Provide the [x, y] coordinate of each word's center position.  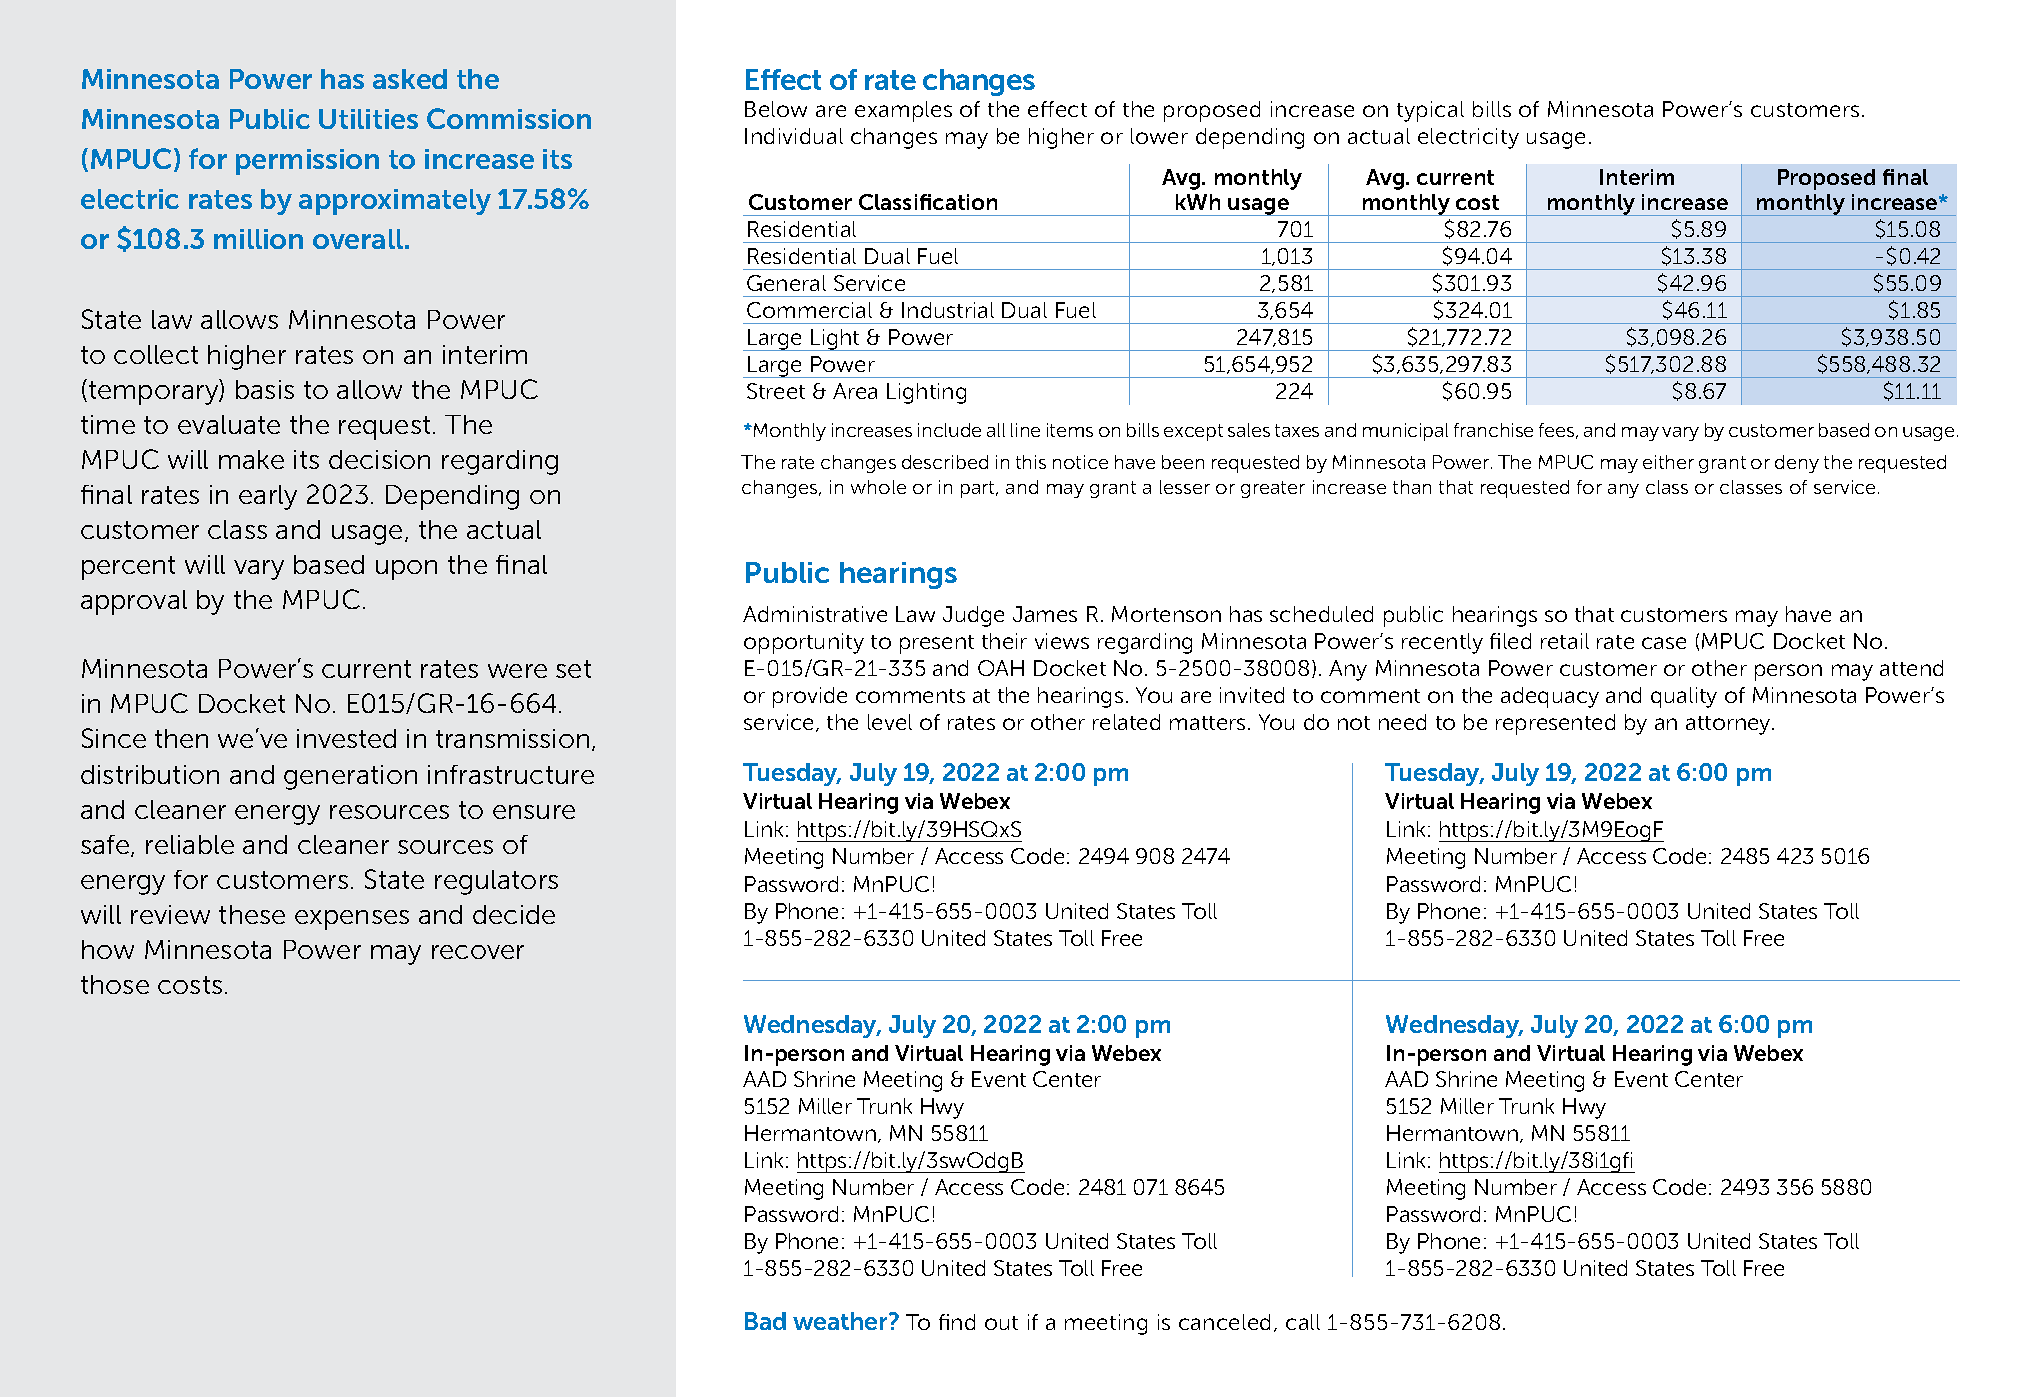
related [1126, 722]
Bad [765, 1321]
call [1303, 1322]
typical [1430, 111]
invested [346, 738]
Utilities [368, 119]
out [1001, 1323]
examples [903, 111]
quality [1684, 697]
